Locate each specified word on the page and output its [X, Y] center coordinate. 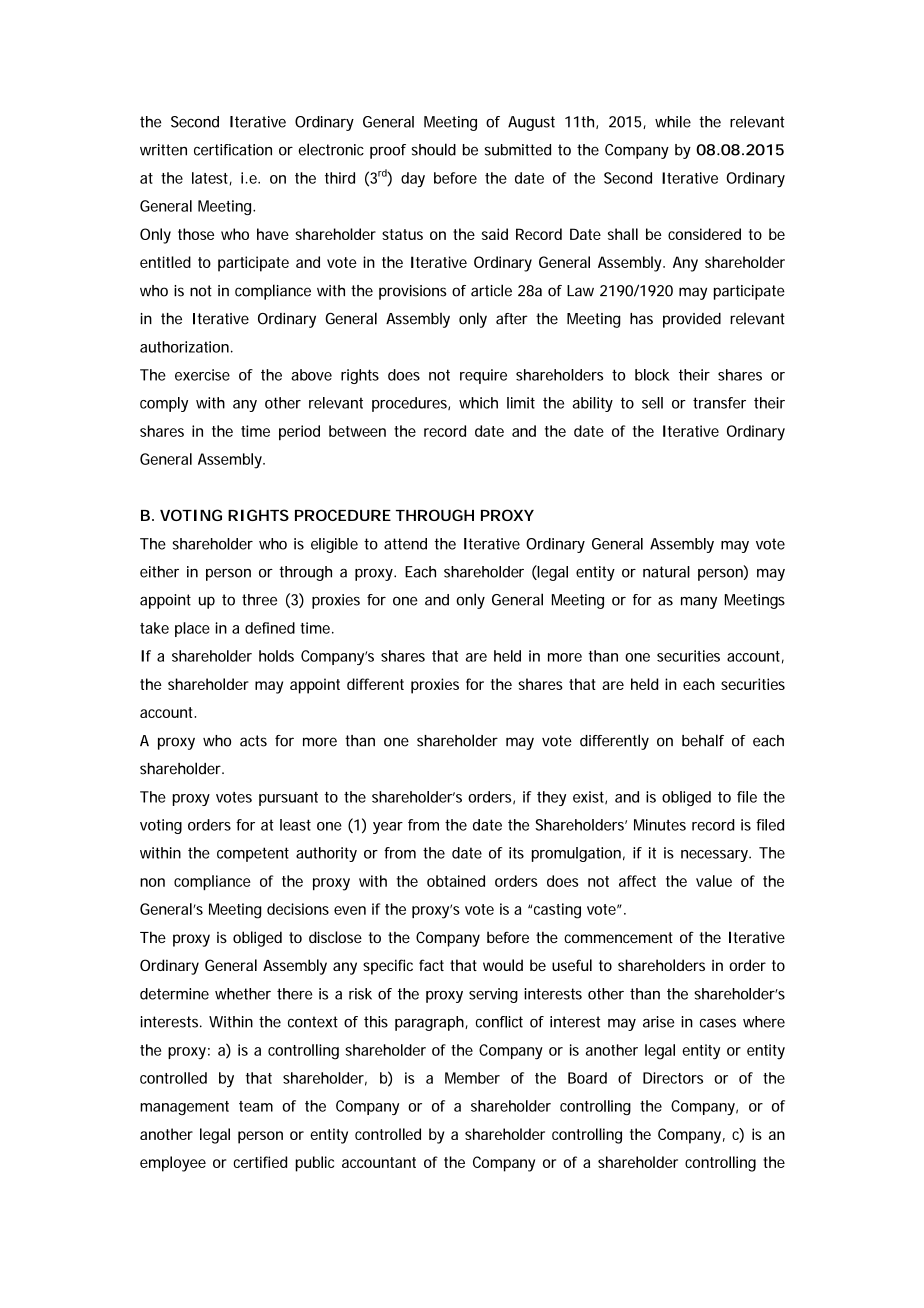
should [433, 149]
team [256, 1106]
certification [233, 150]
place [192, 629]
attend [405, 544]
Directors [673, 1078]
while [673, 122]
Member [472, 1078]
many [699, 602]
